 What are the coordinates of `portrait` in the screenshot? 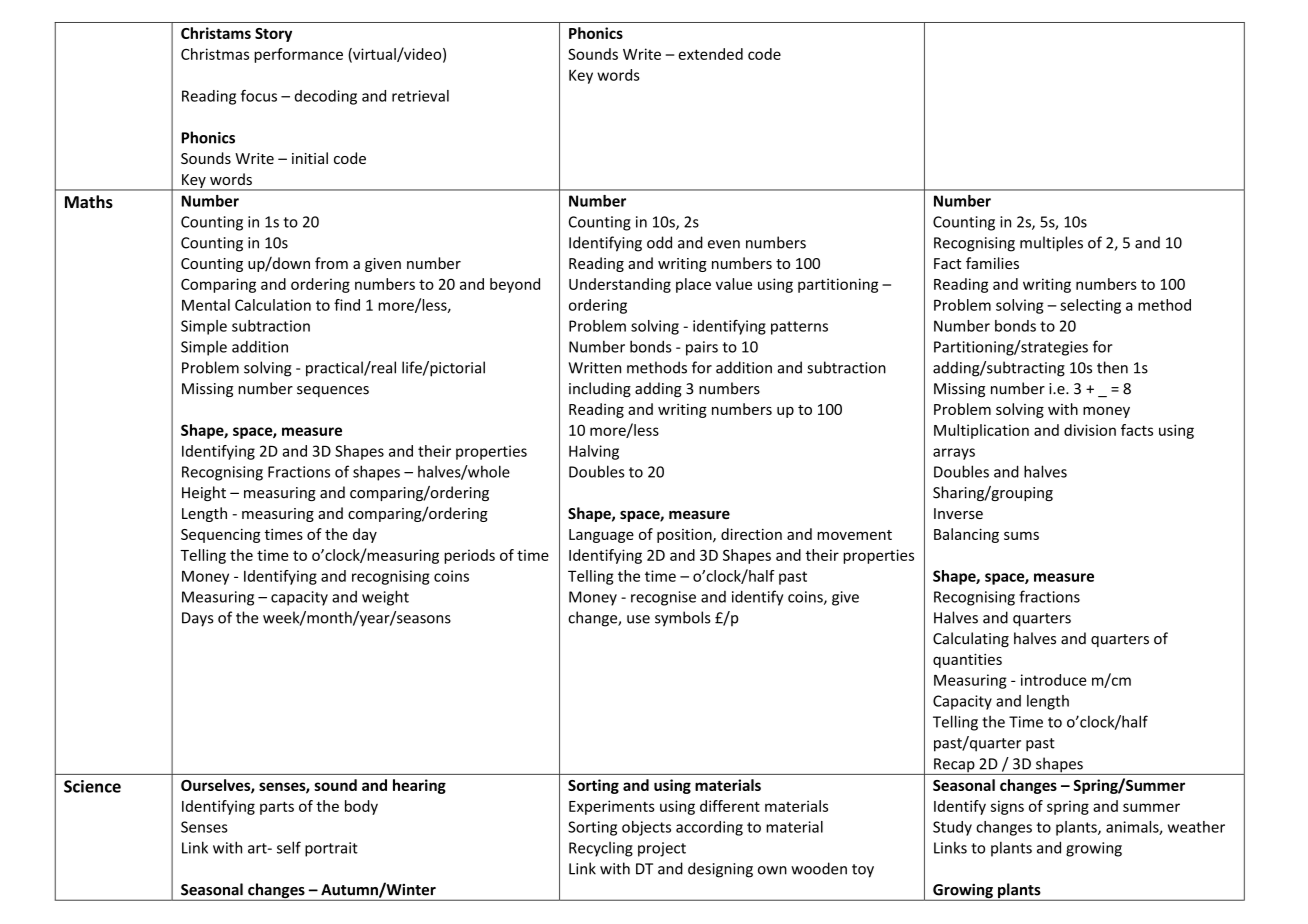 It's located at (331, 849).
